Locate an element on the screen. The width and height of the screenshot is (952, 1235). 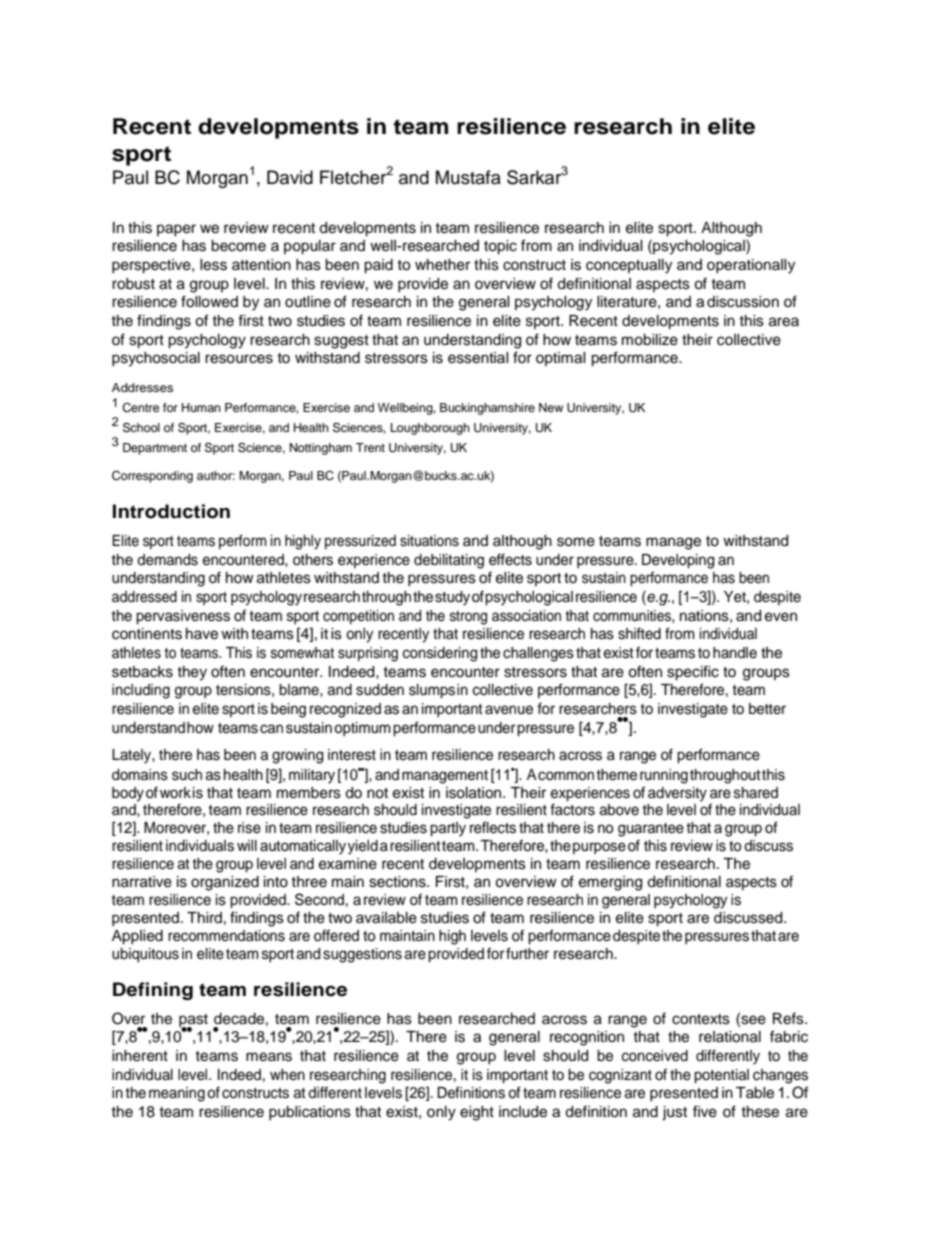
operationally is located at coordinates (751, 266).
